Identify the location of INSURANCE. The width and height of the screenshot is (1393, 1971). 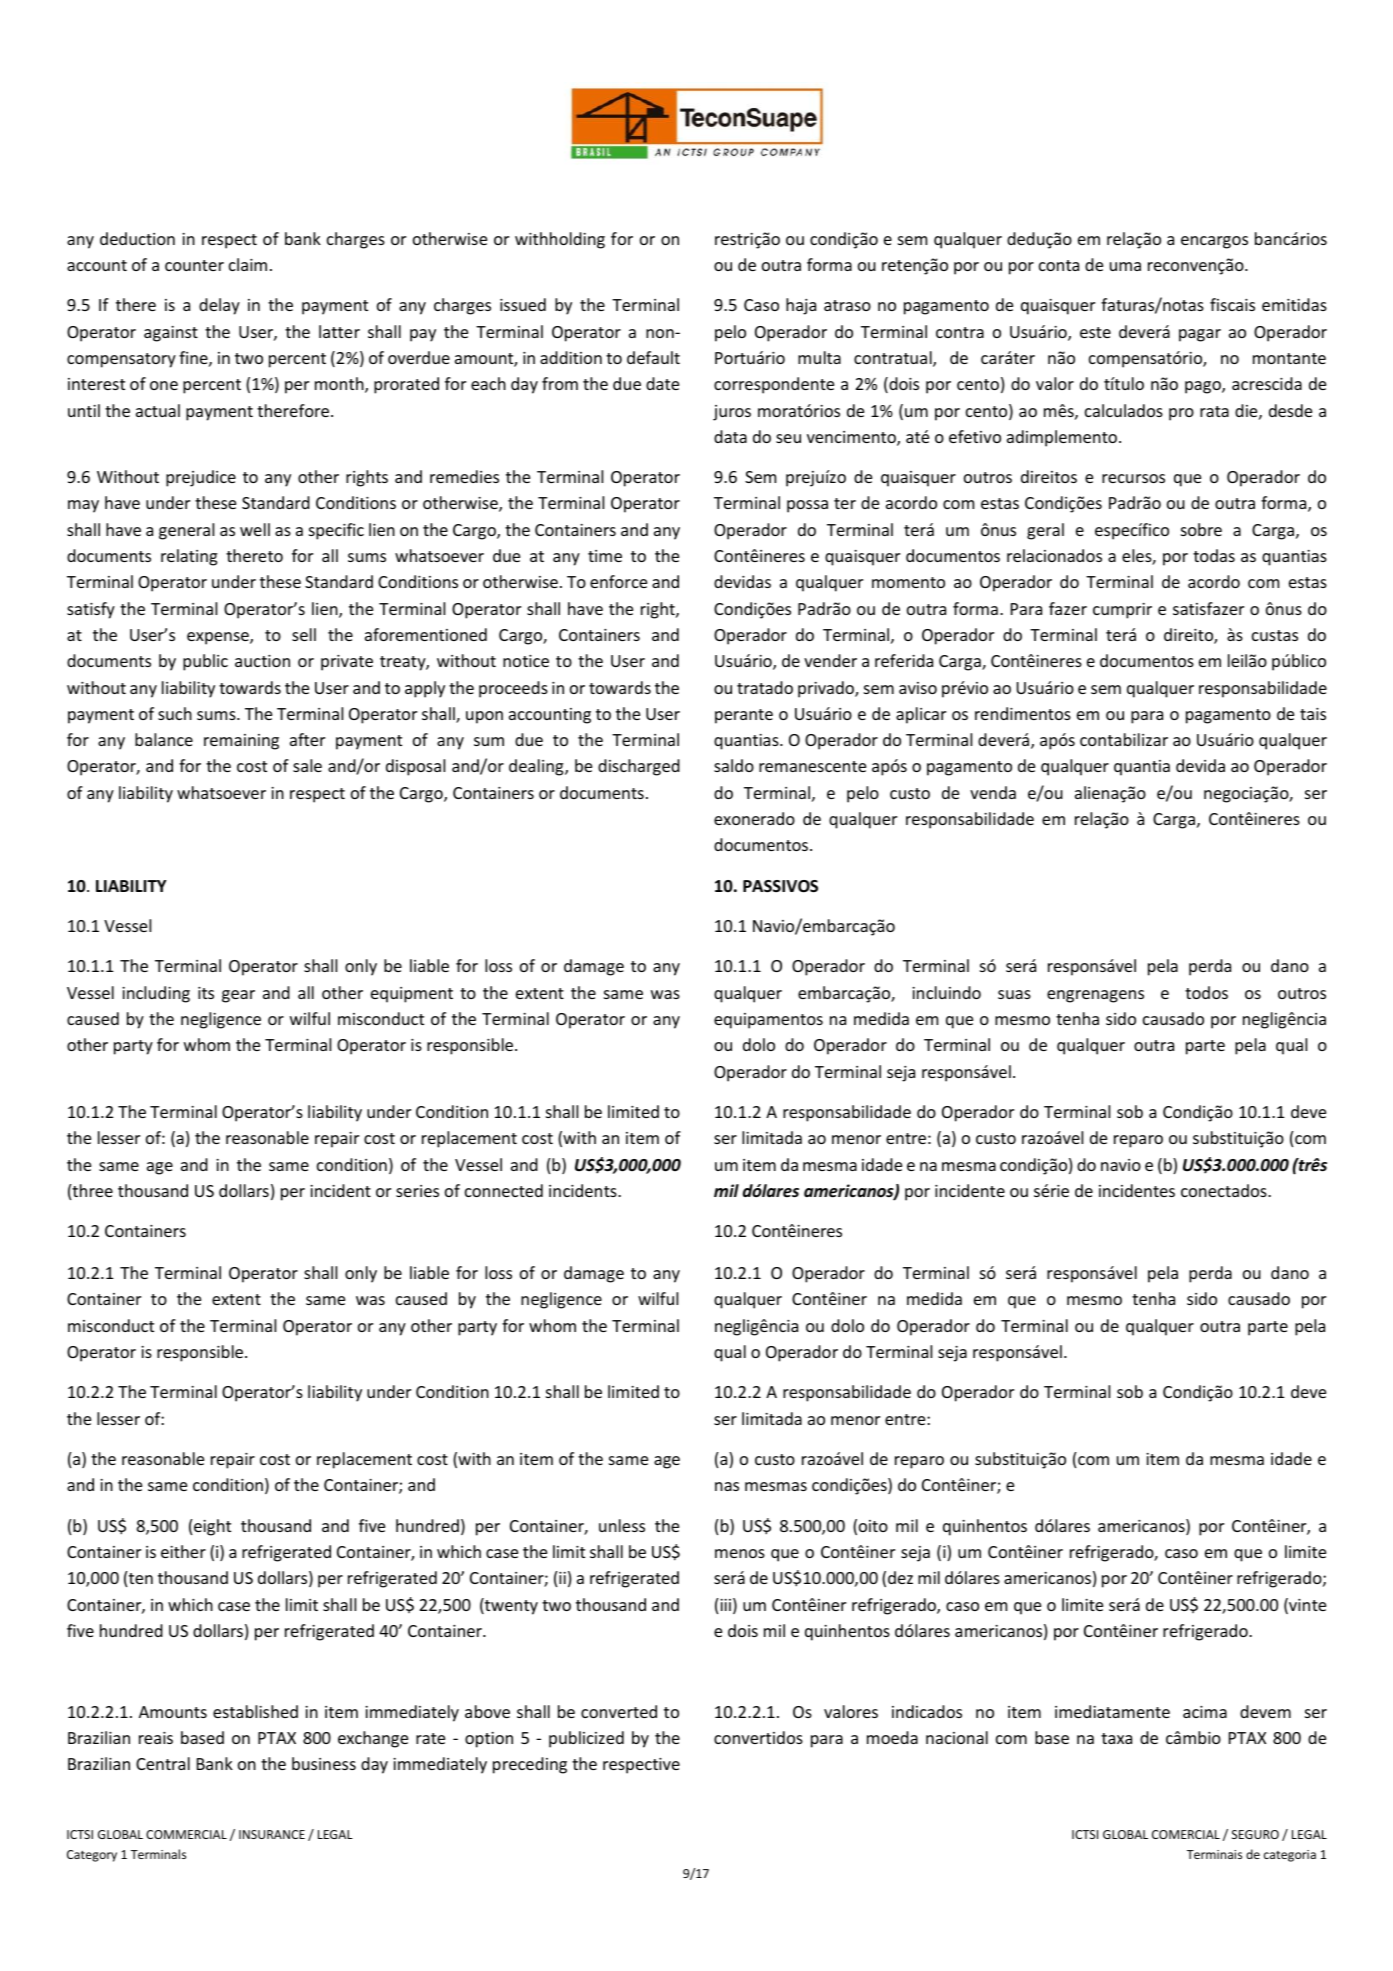
(272, 1834).
